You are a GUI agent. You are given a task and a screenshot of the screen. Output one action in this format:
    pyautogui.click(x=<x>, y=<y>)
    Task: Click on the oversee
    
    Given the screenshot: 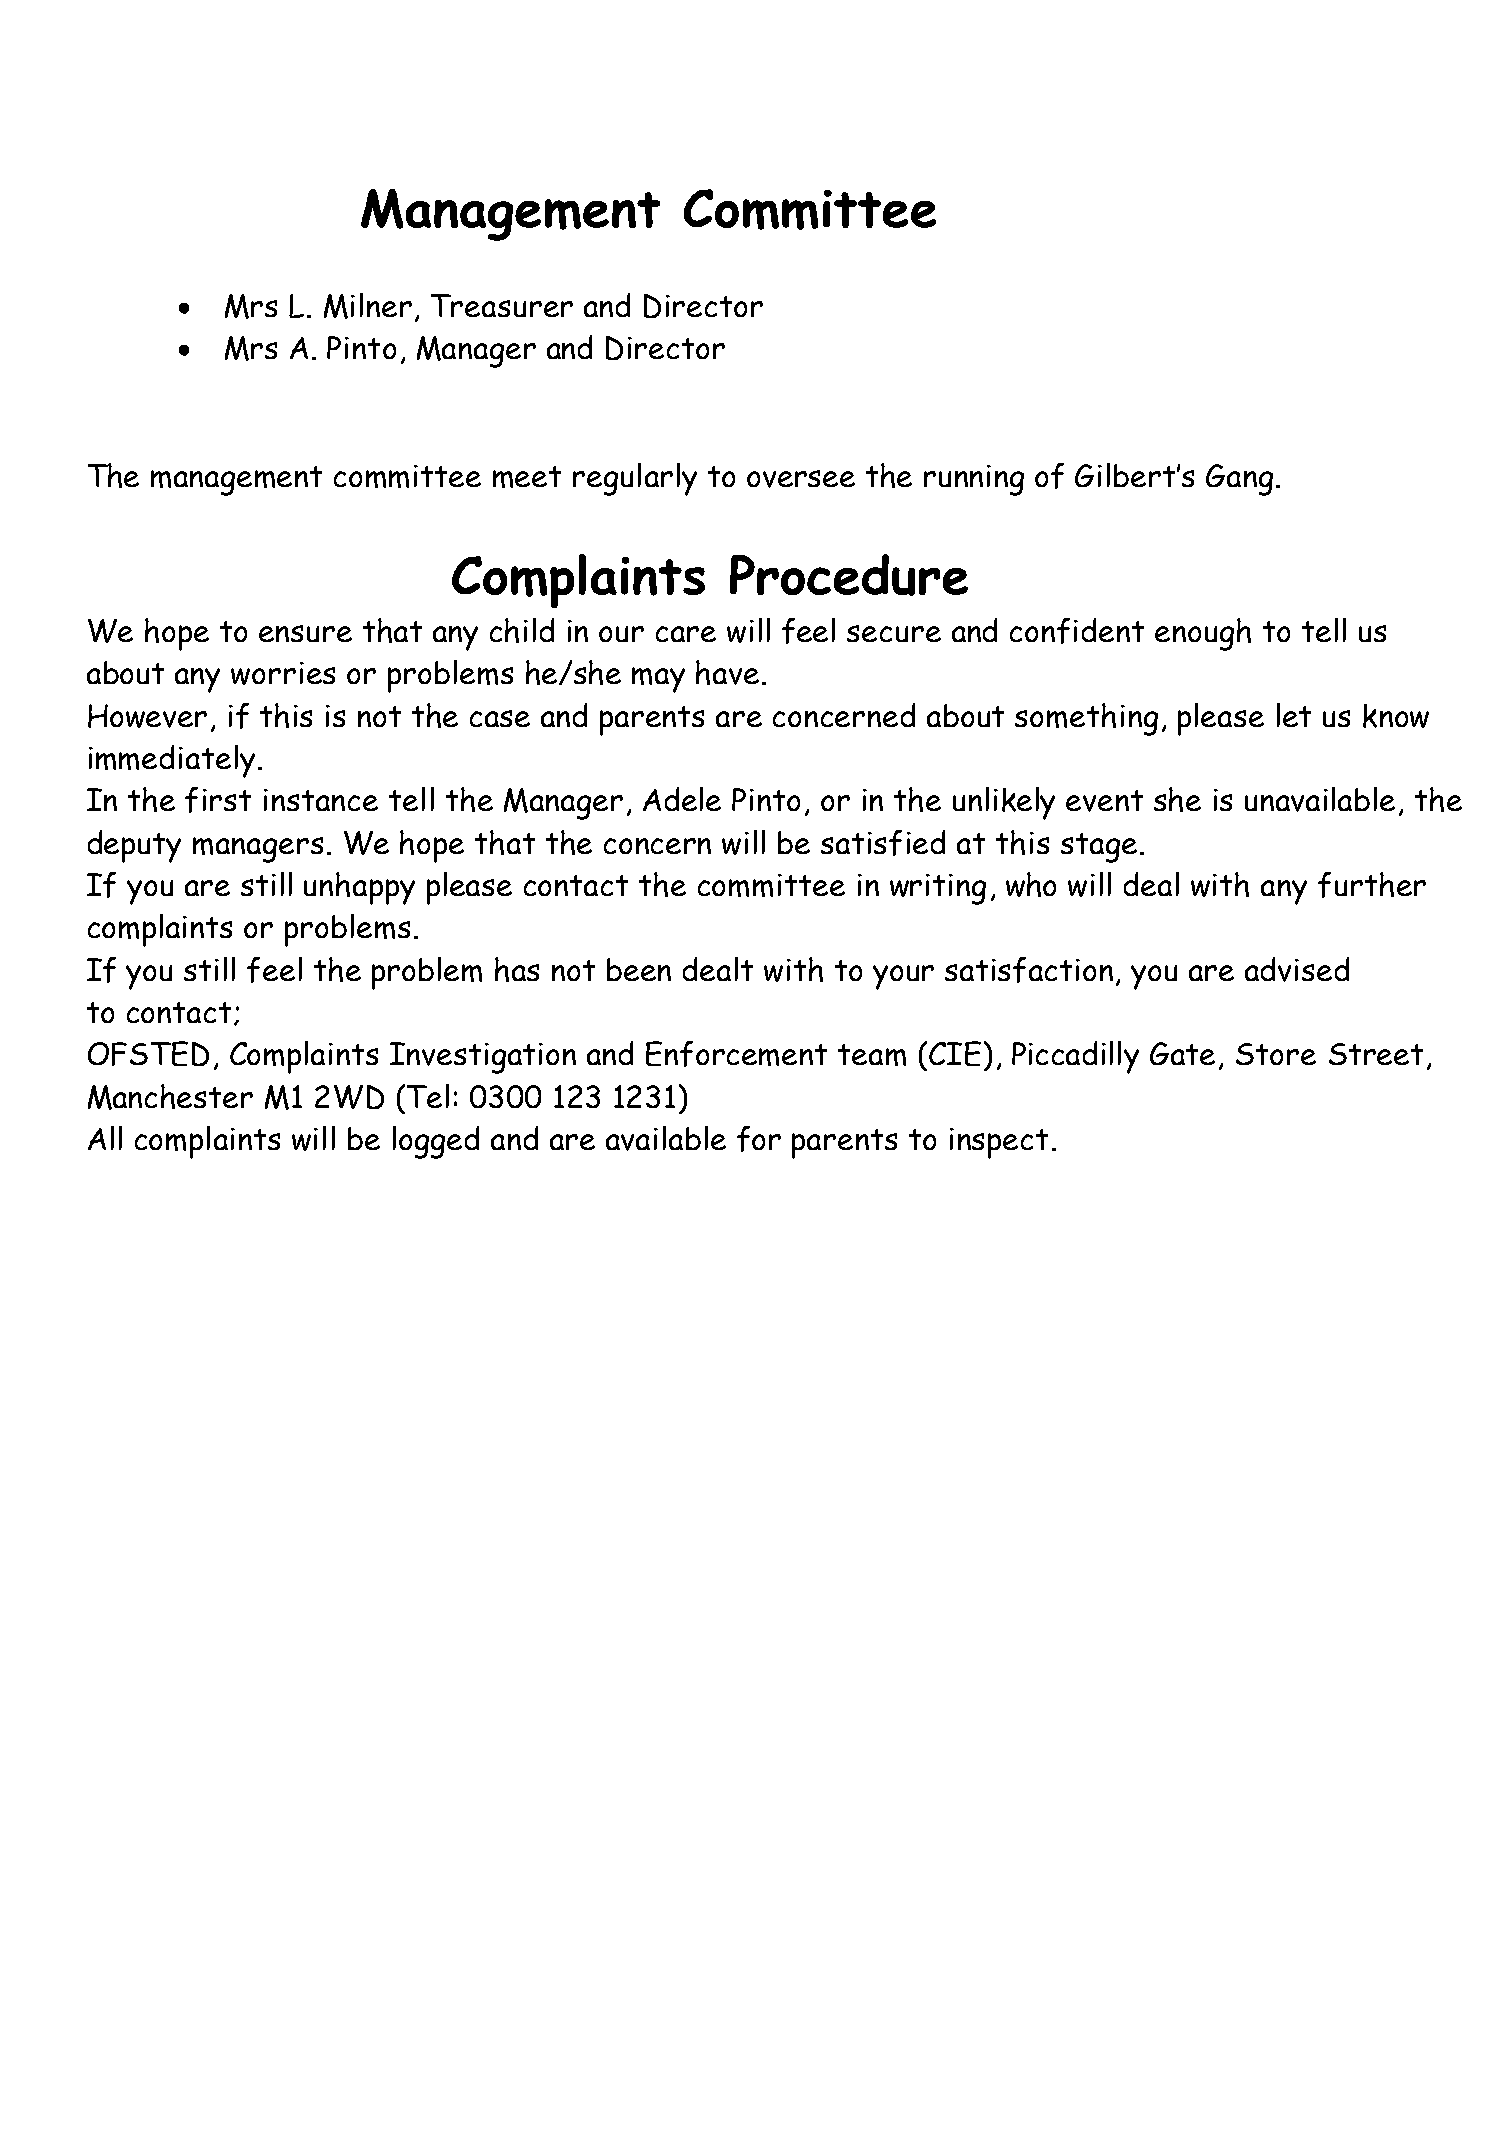 What is the action you would take?
    pyautogui.click(x=801, y=479)
